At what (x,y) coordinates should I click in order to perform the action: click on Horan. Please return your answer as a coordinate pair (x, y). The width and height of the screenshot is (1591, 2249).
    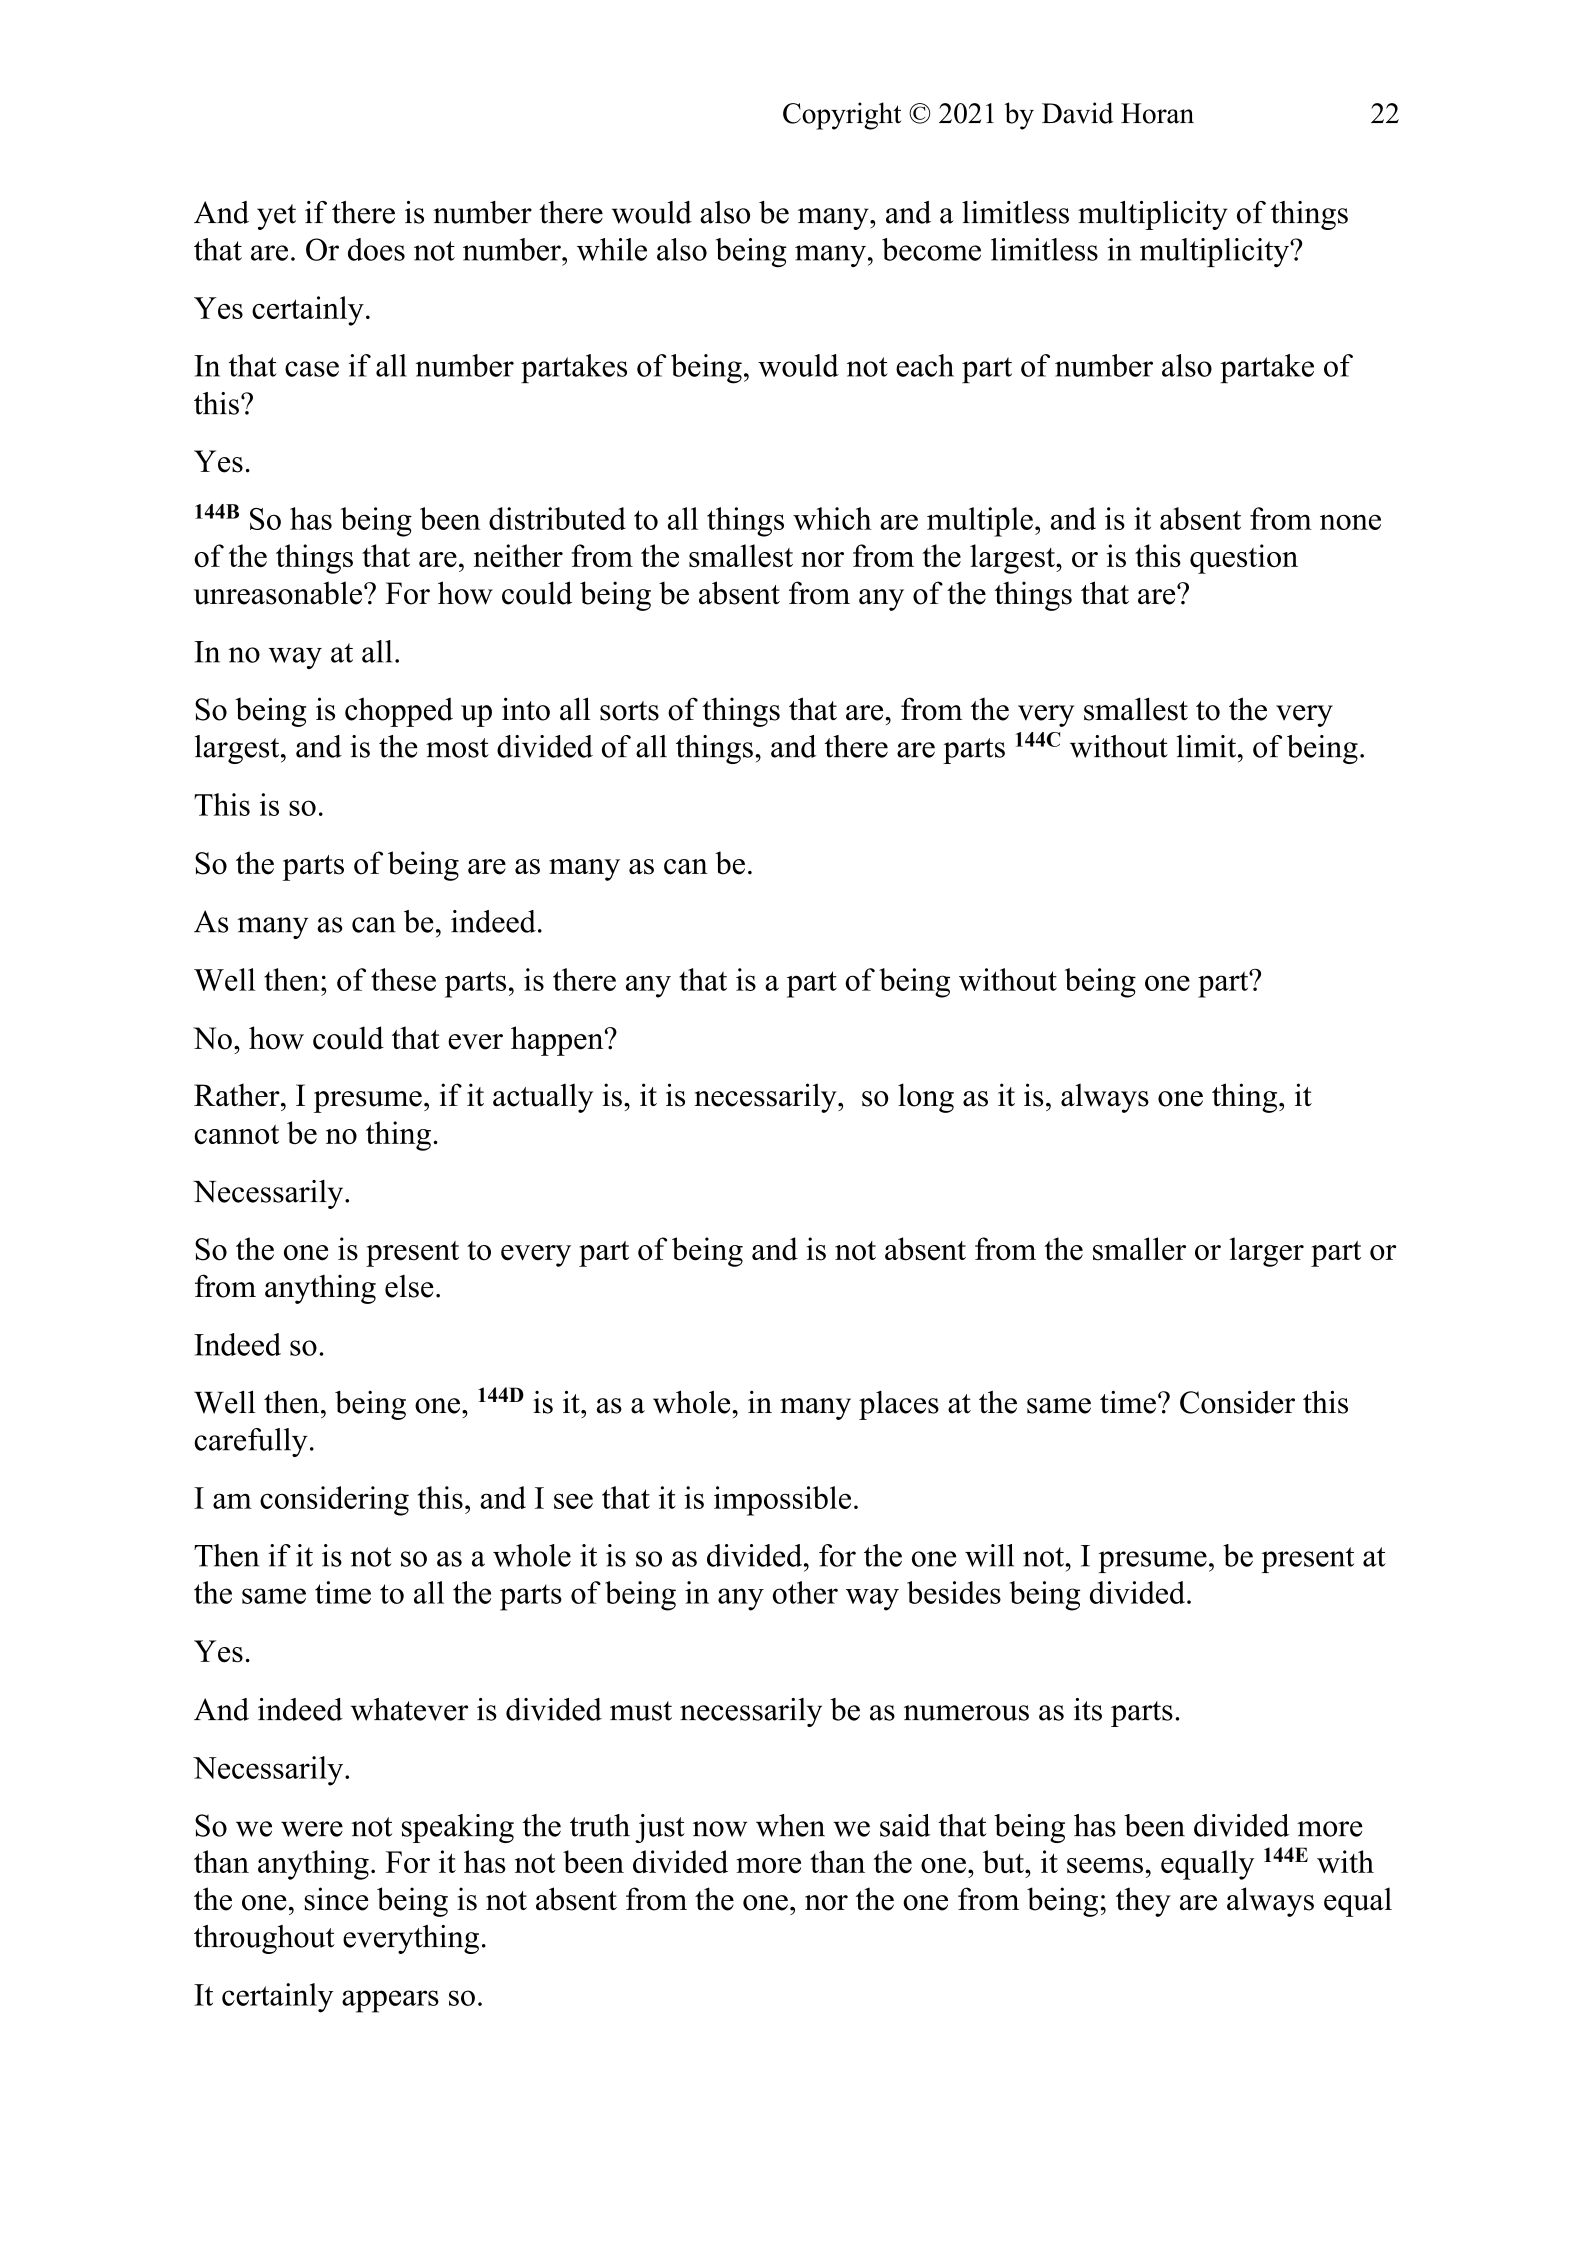
    Looking at the image, I should click on (1157, 113).
